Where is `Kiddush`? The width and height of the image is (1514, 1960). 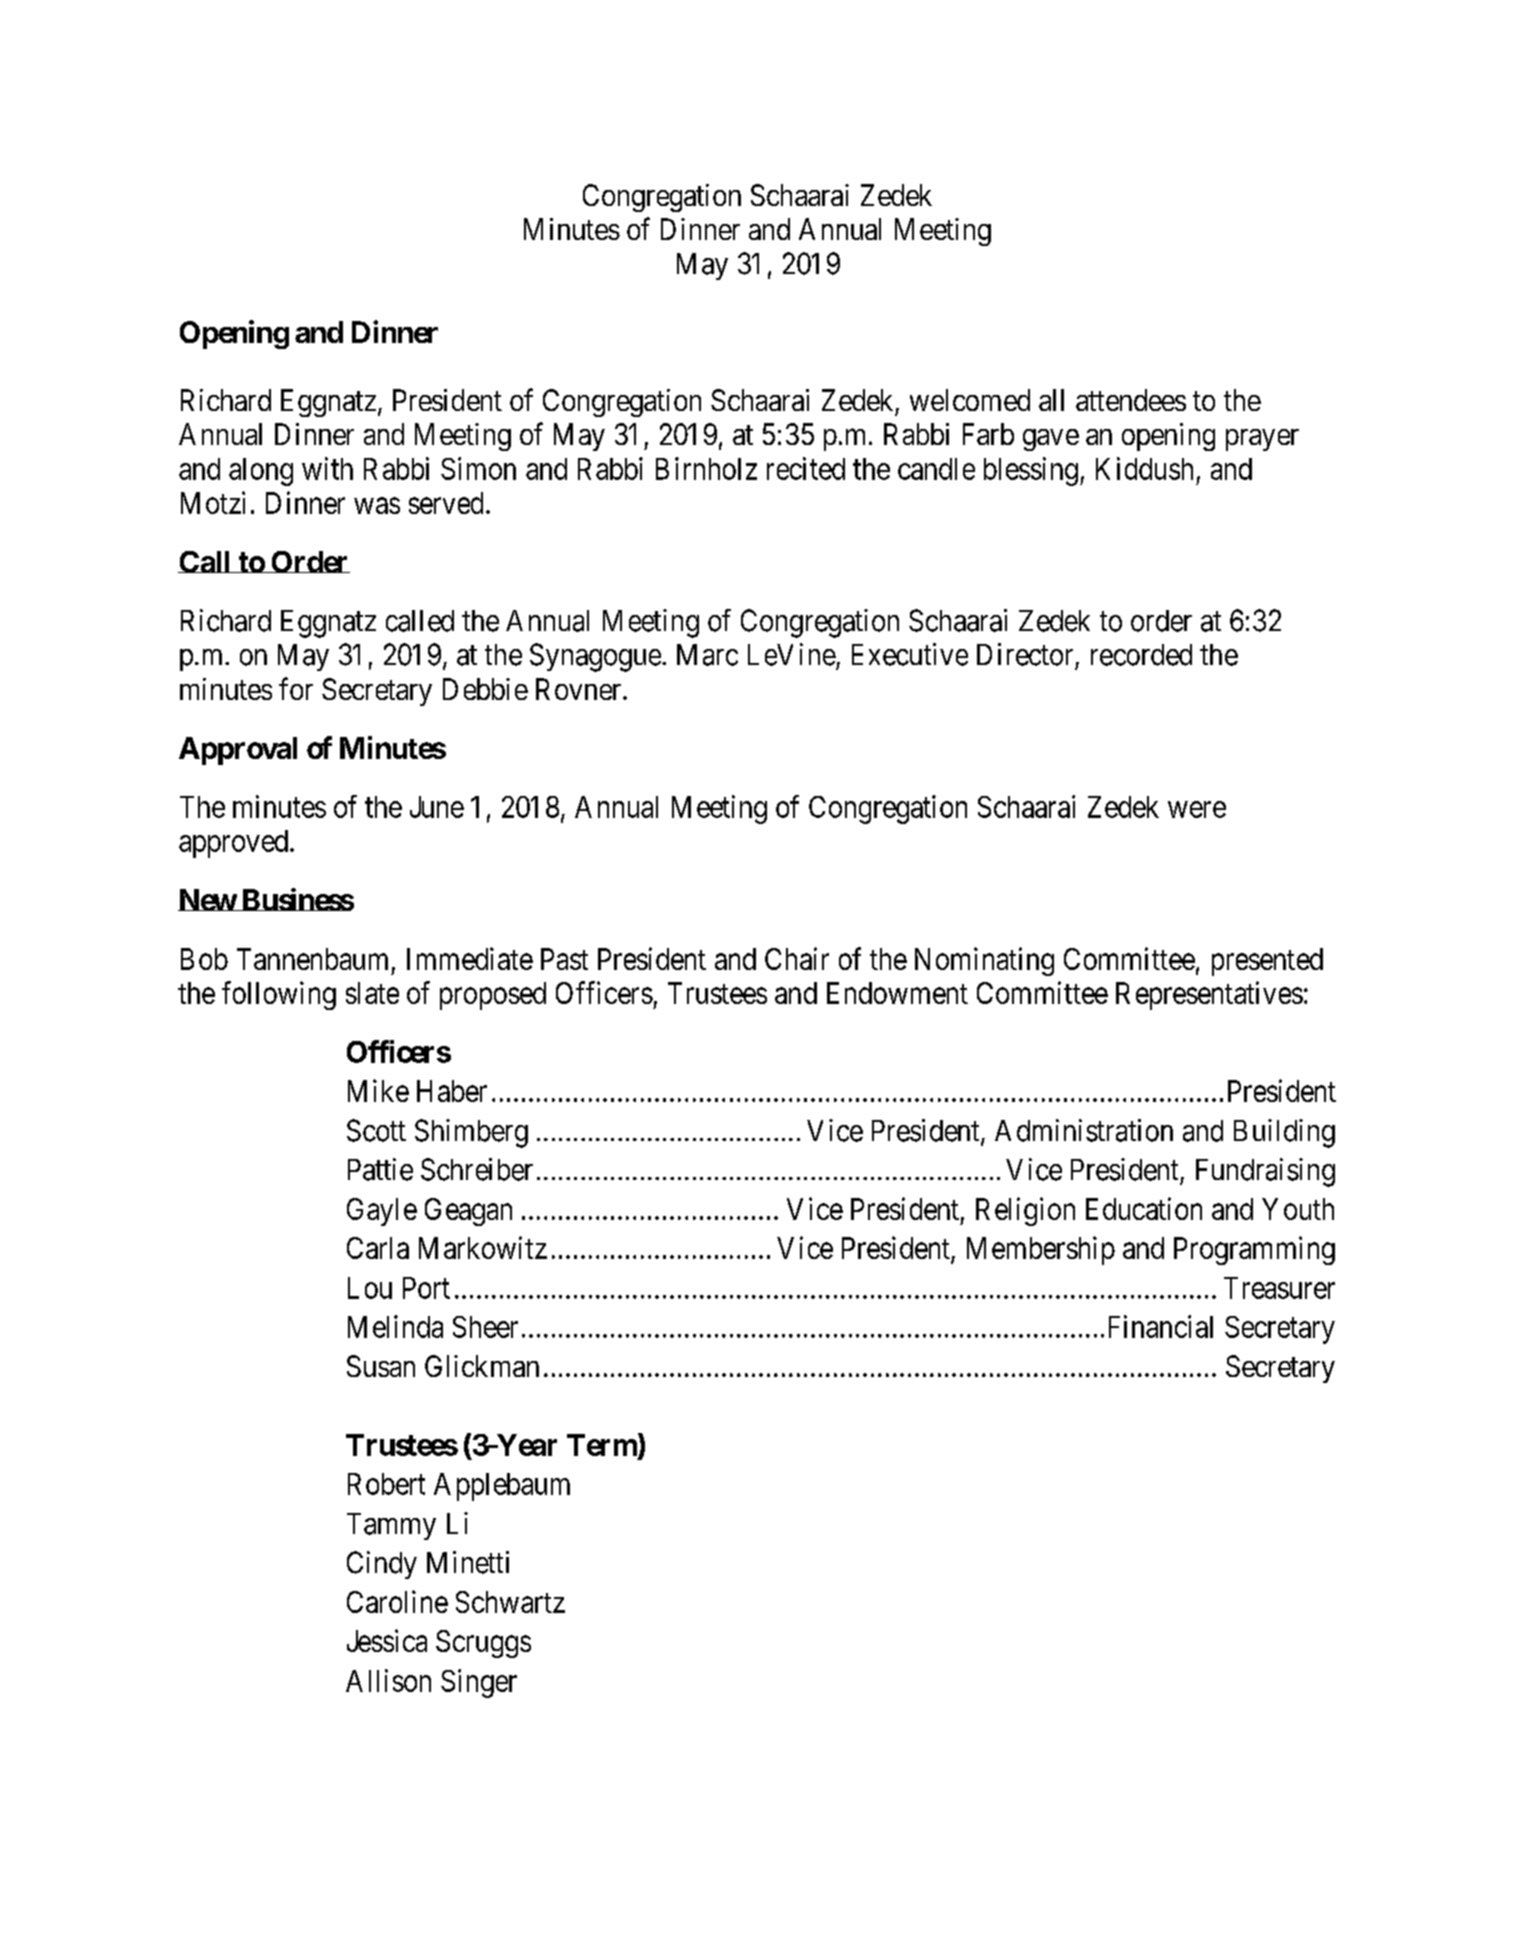 Kiddush is located at coordinates (1144, 468).
